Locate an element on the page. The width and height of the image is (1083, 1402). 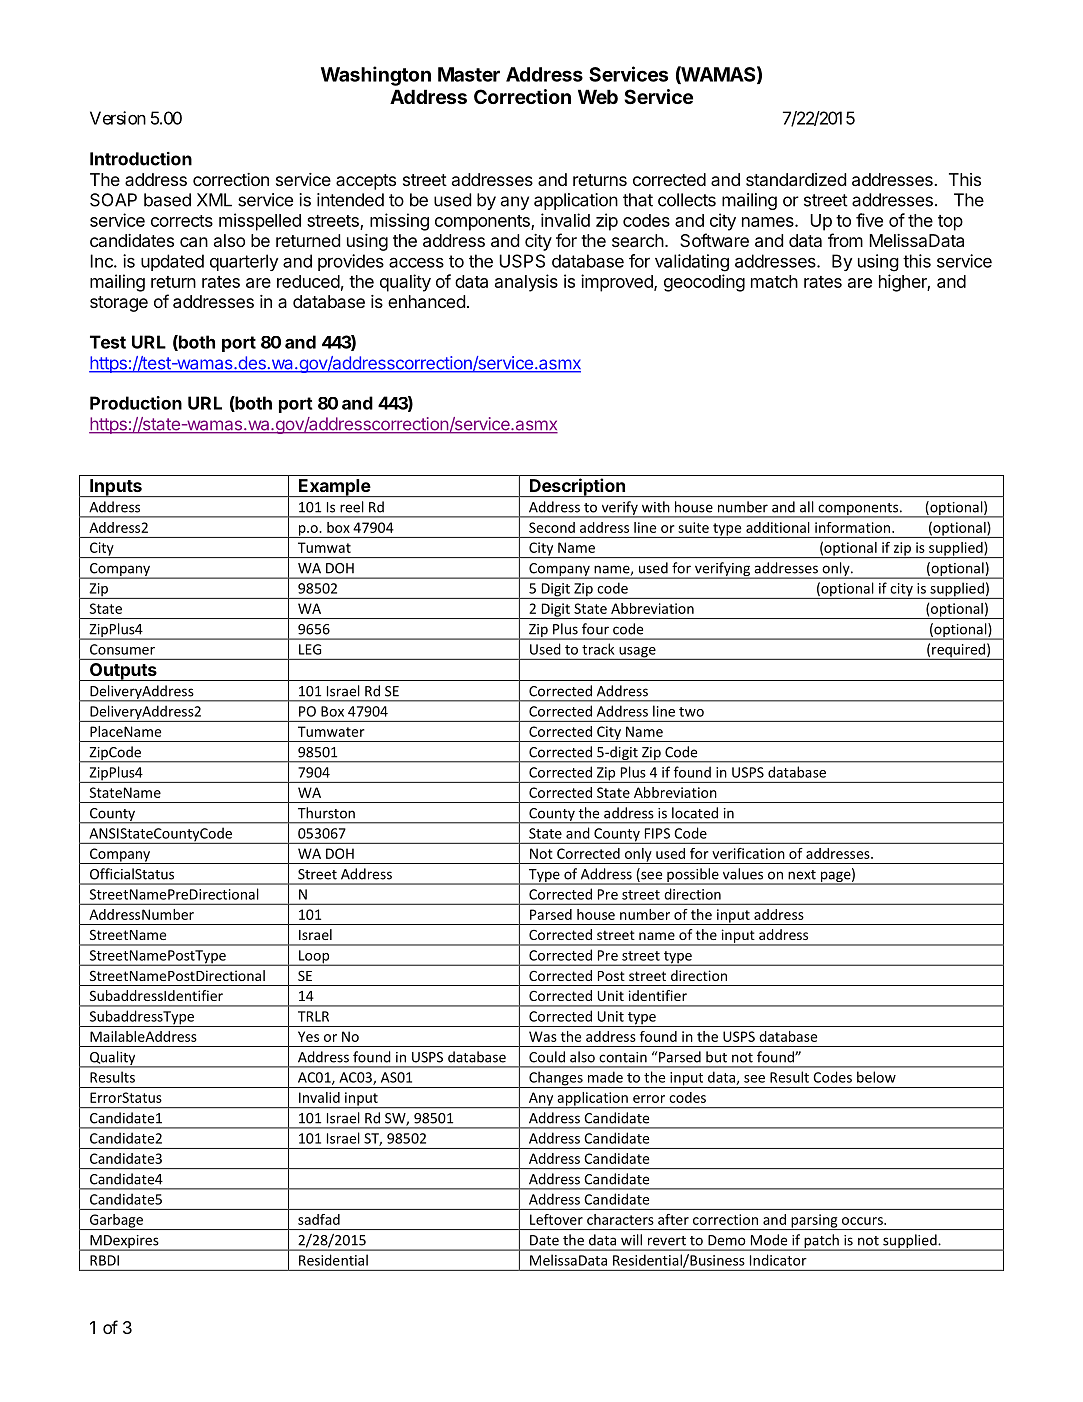
Web is located at coordinates (598, 96).
